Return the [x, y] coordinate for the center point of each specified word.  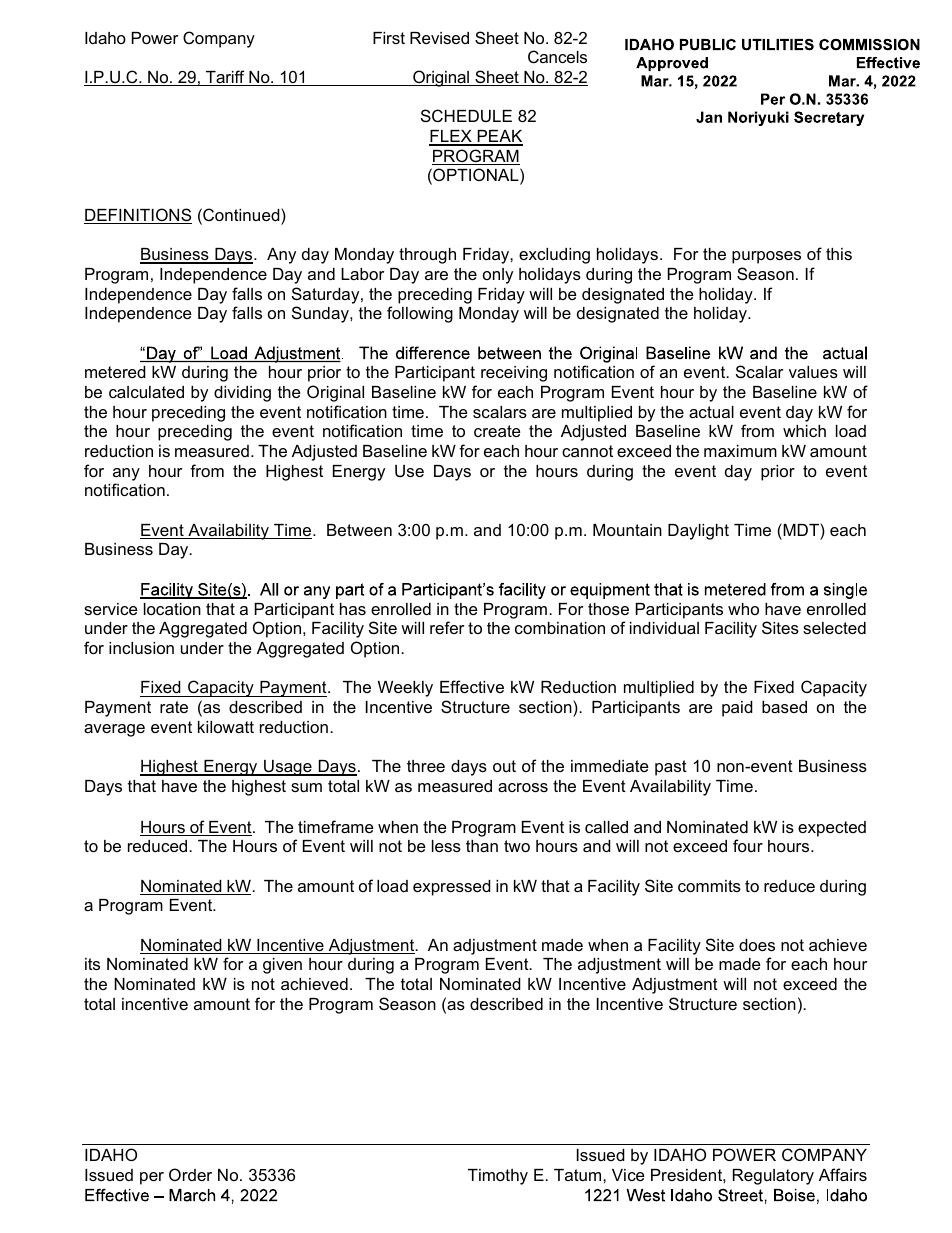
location [172, 609]
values [813, 372]
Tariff [225, 78]
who [743, 609]
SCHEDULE [466, 115]
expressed [452, 888]
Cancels [557, 56]
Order [190, 1174]
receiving [514, 374]
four [748, 845]
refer [447, 627]
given [282, 966]
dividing [242, 394]
